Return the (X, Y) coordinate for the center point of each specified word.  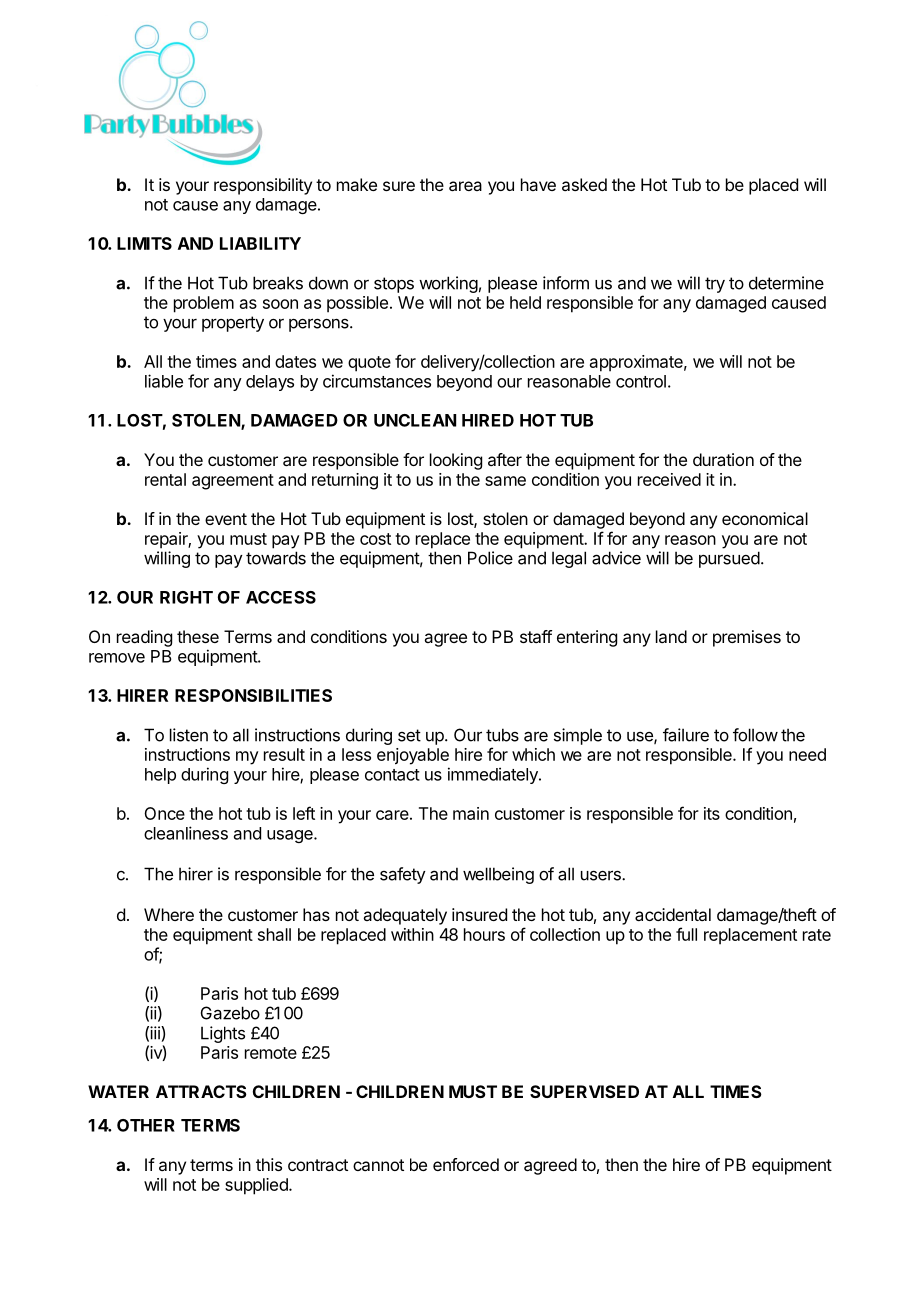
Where (169, 914)
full (686, 934)
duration (723, 459)
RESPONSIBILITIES (253, 695)
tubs (502, 735)
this (269, 1164)
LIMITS (144, 243)
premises (747, 638)
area (465, 186)
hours (484, 934)
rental (165, 479)
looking (456, 461)
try (715, 285)
